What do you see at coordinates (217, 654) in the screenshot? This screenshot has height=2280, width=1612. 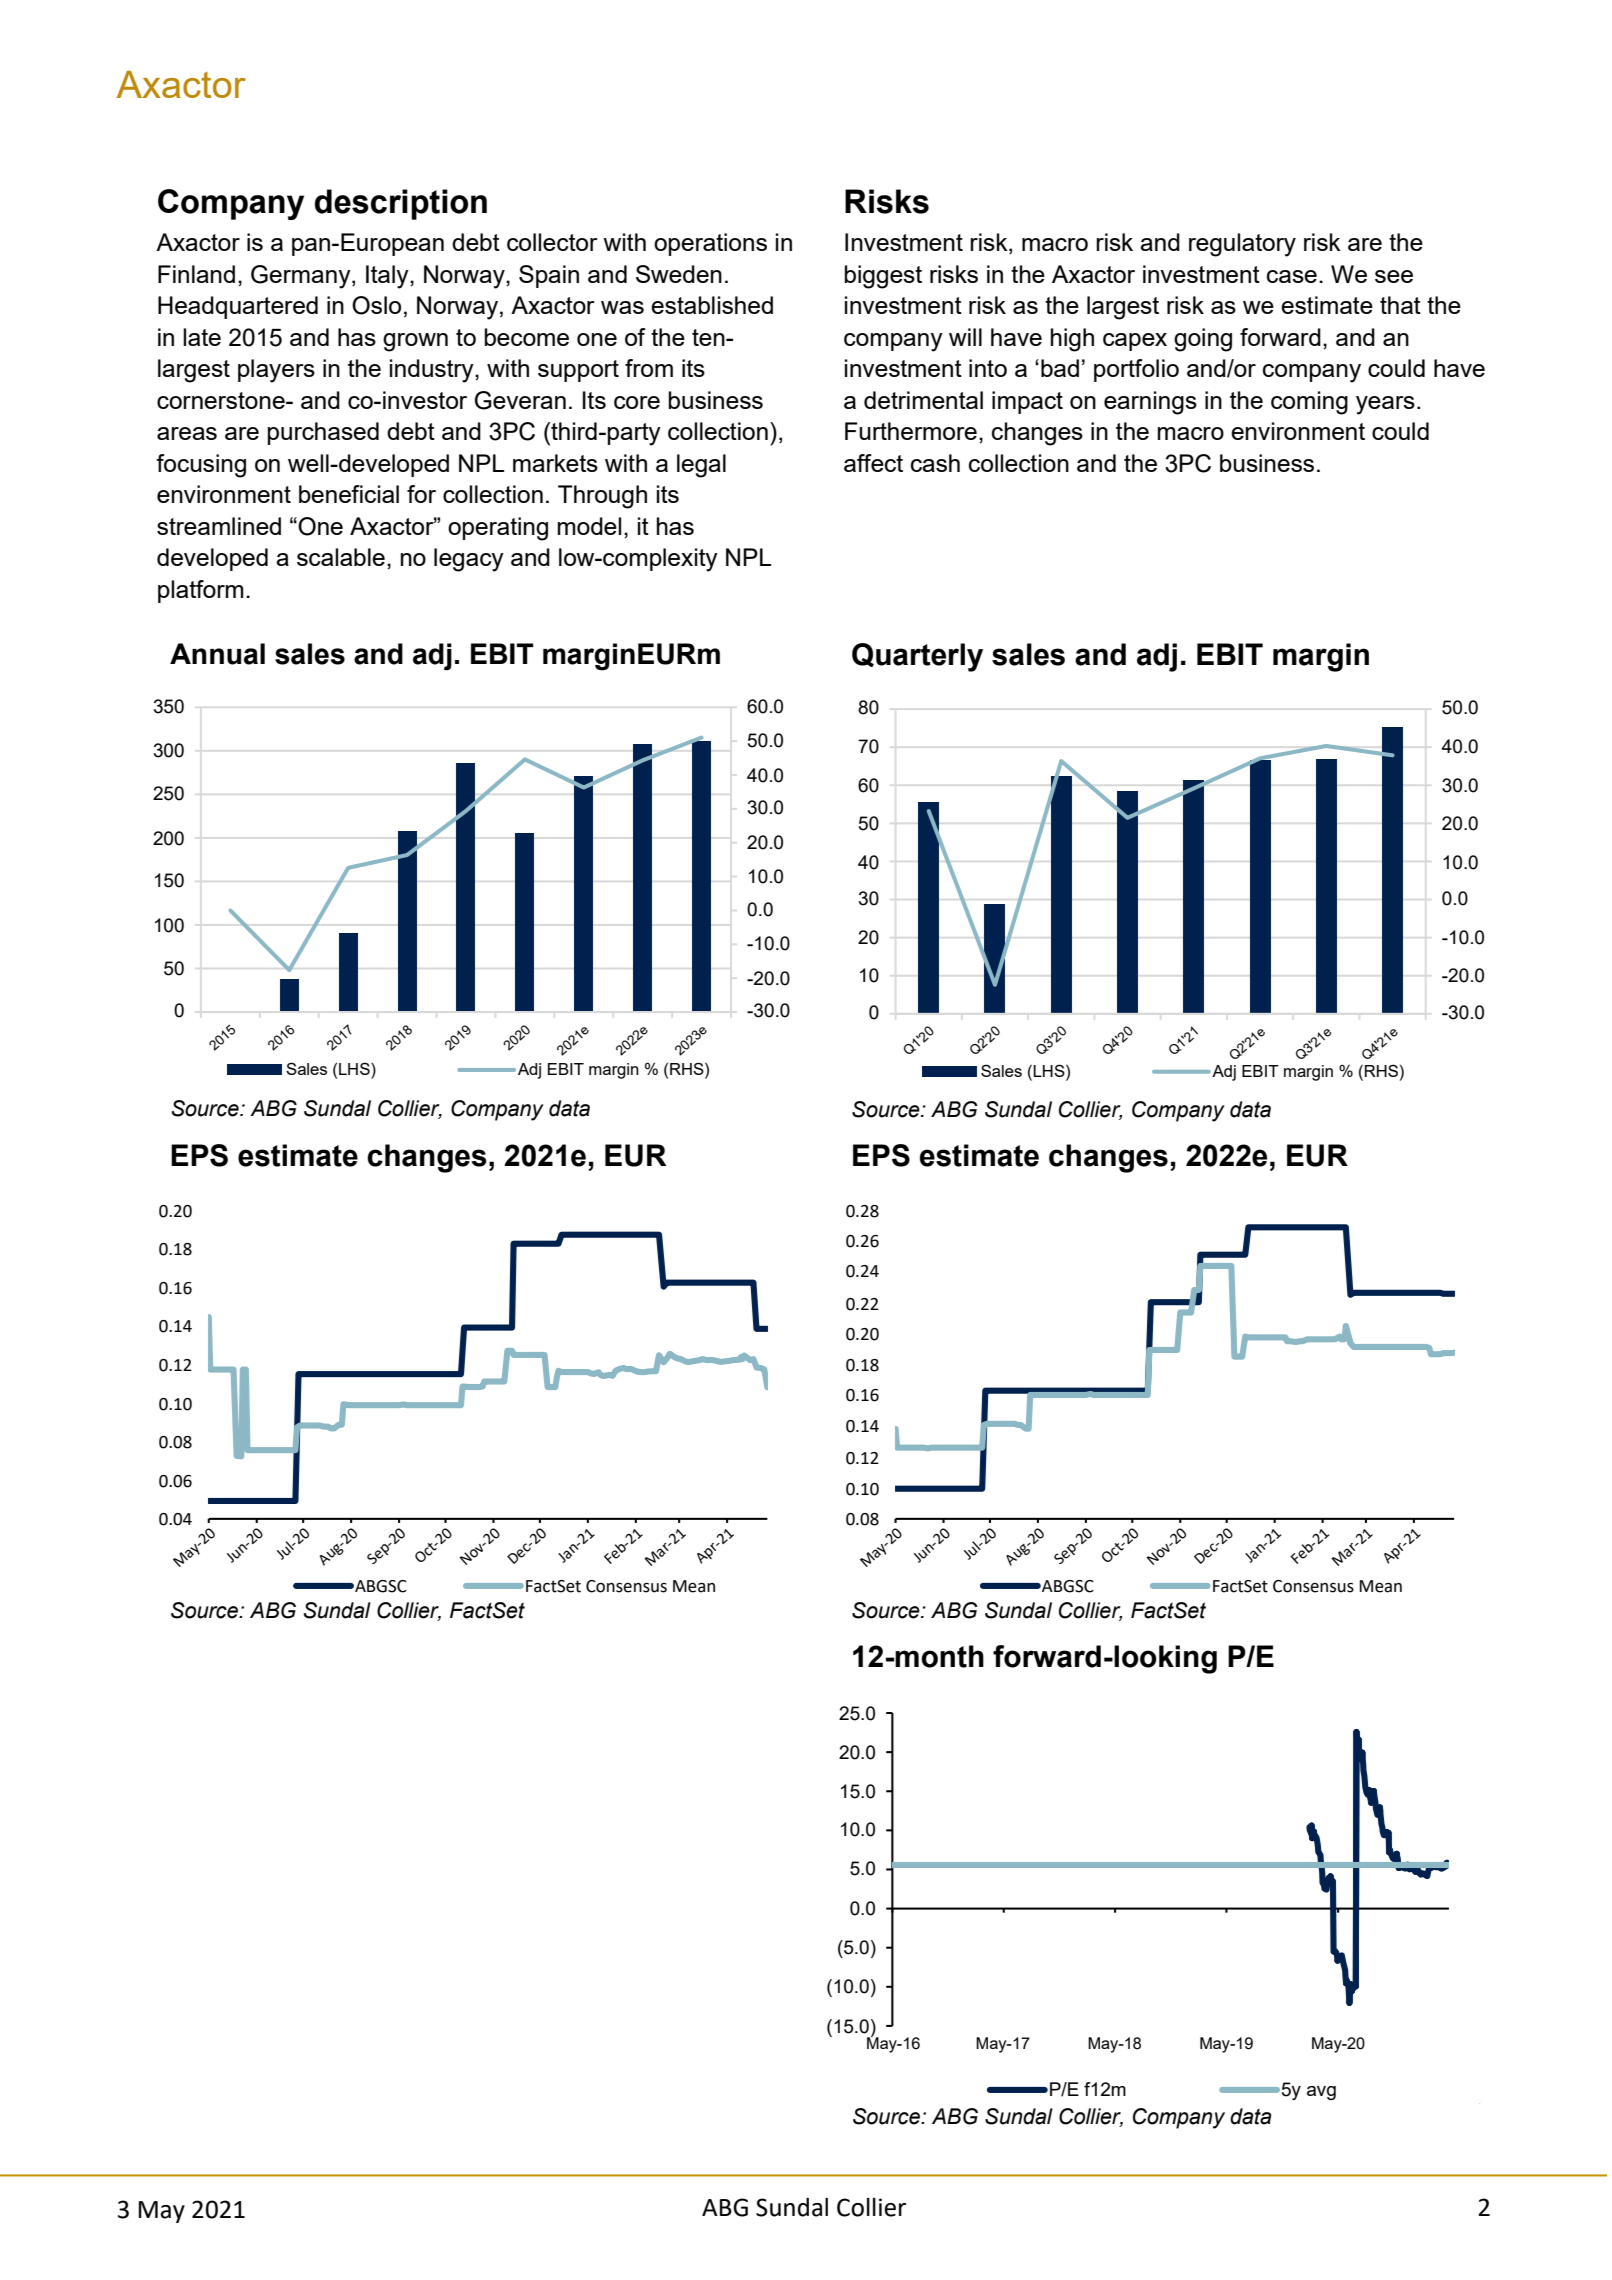 I see `Annual` at bounding box center [217, 654].
